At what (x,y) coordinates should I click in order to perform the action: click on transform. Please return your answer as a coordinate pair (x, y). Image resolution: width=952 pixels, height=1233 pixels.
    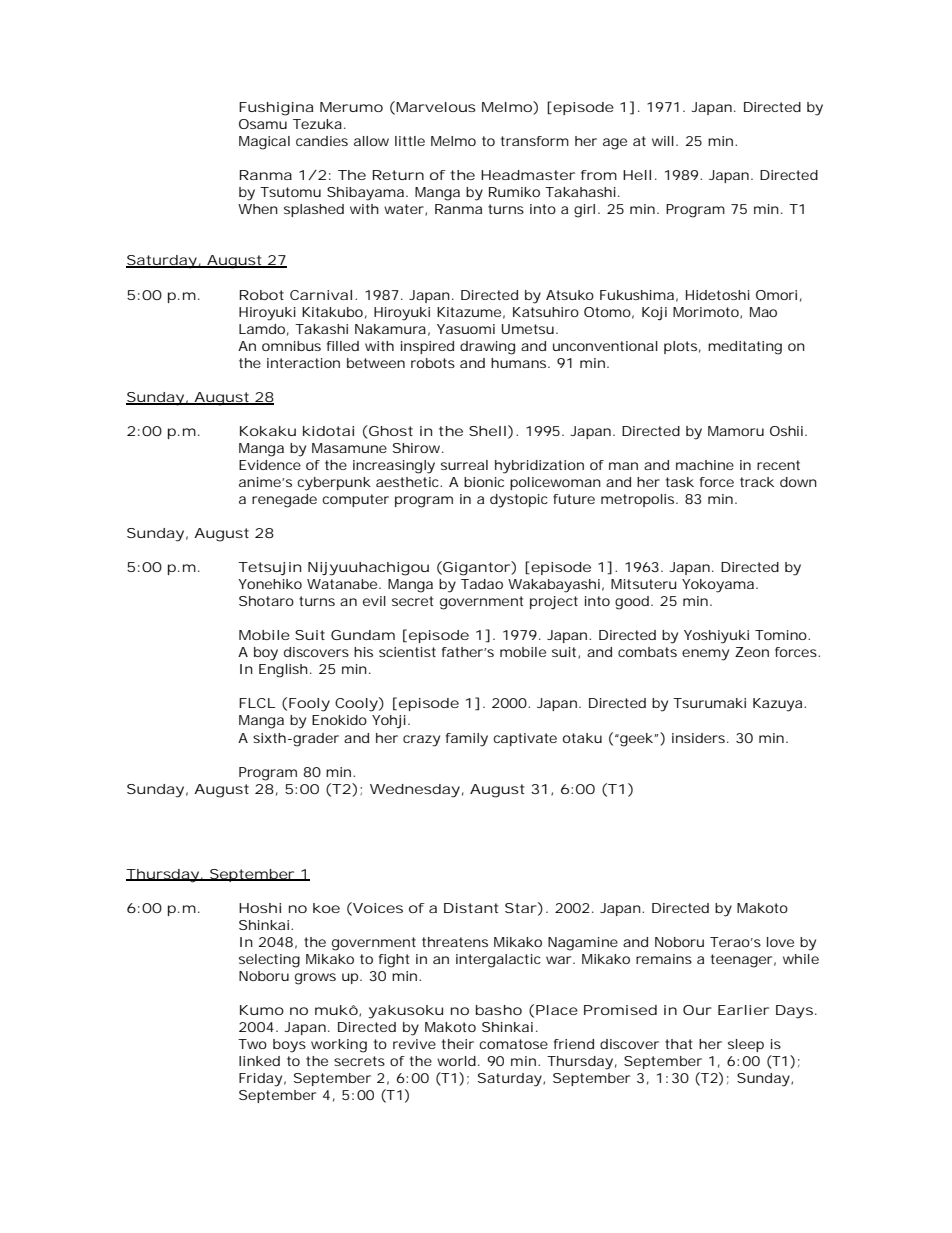
    Looking at the image, I should click on (535, 141).
